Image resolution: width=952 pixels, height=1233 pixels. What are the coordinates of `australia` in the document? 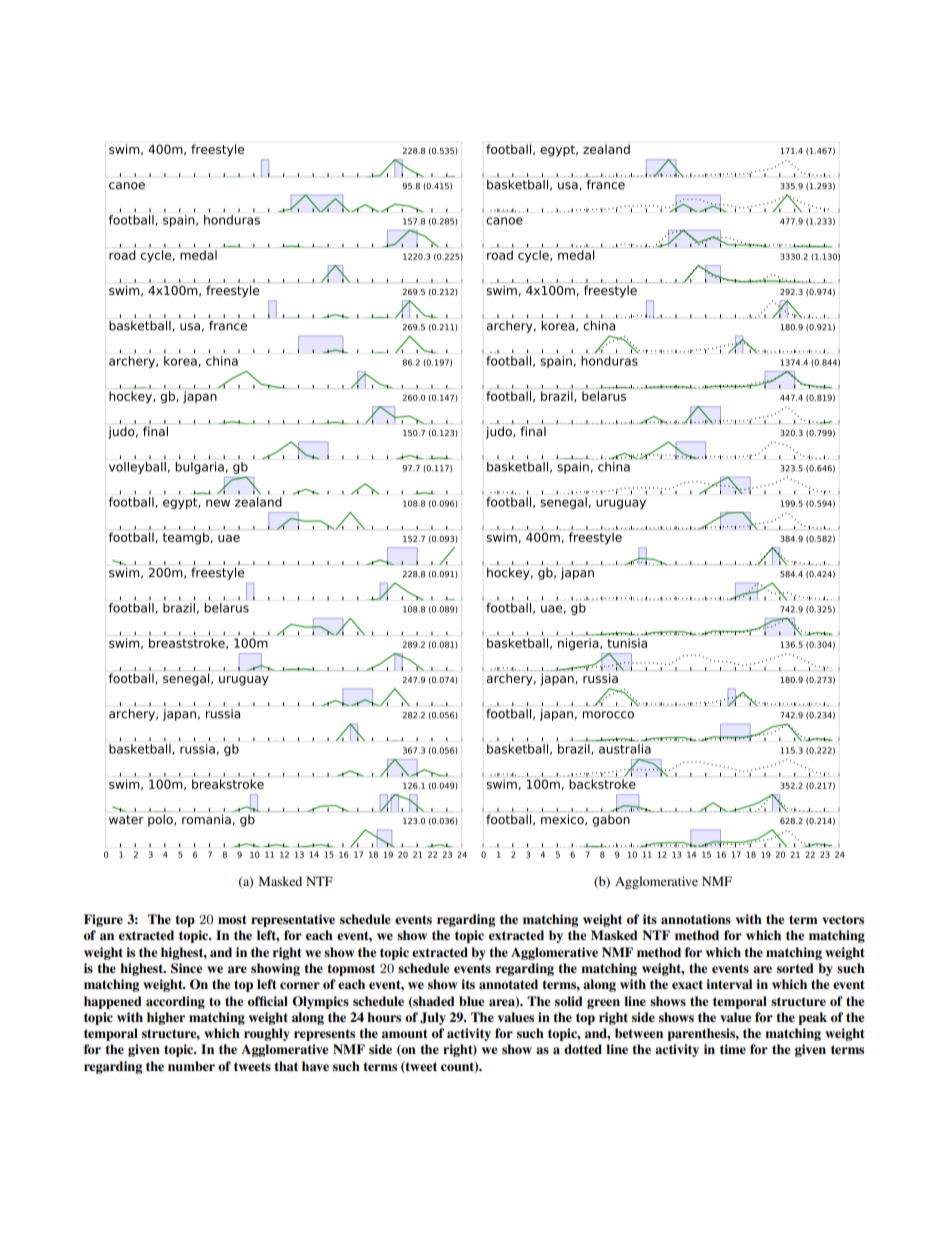 It's located at (625, 749).
